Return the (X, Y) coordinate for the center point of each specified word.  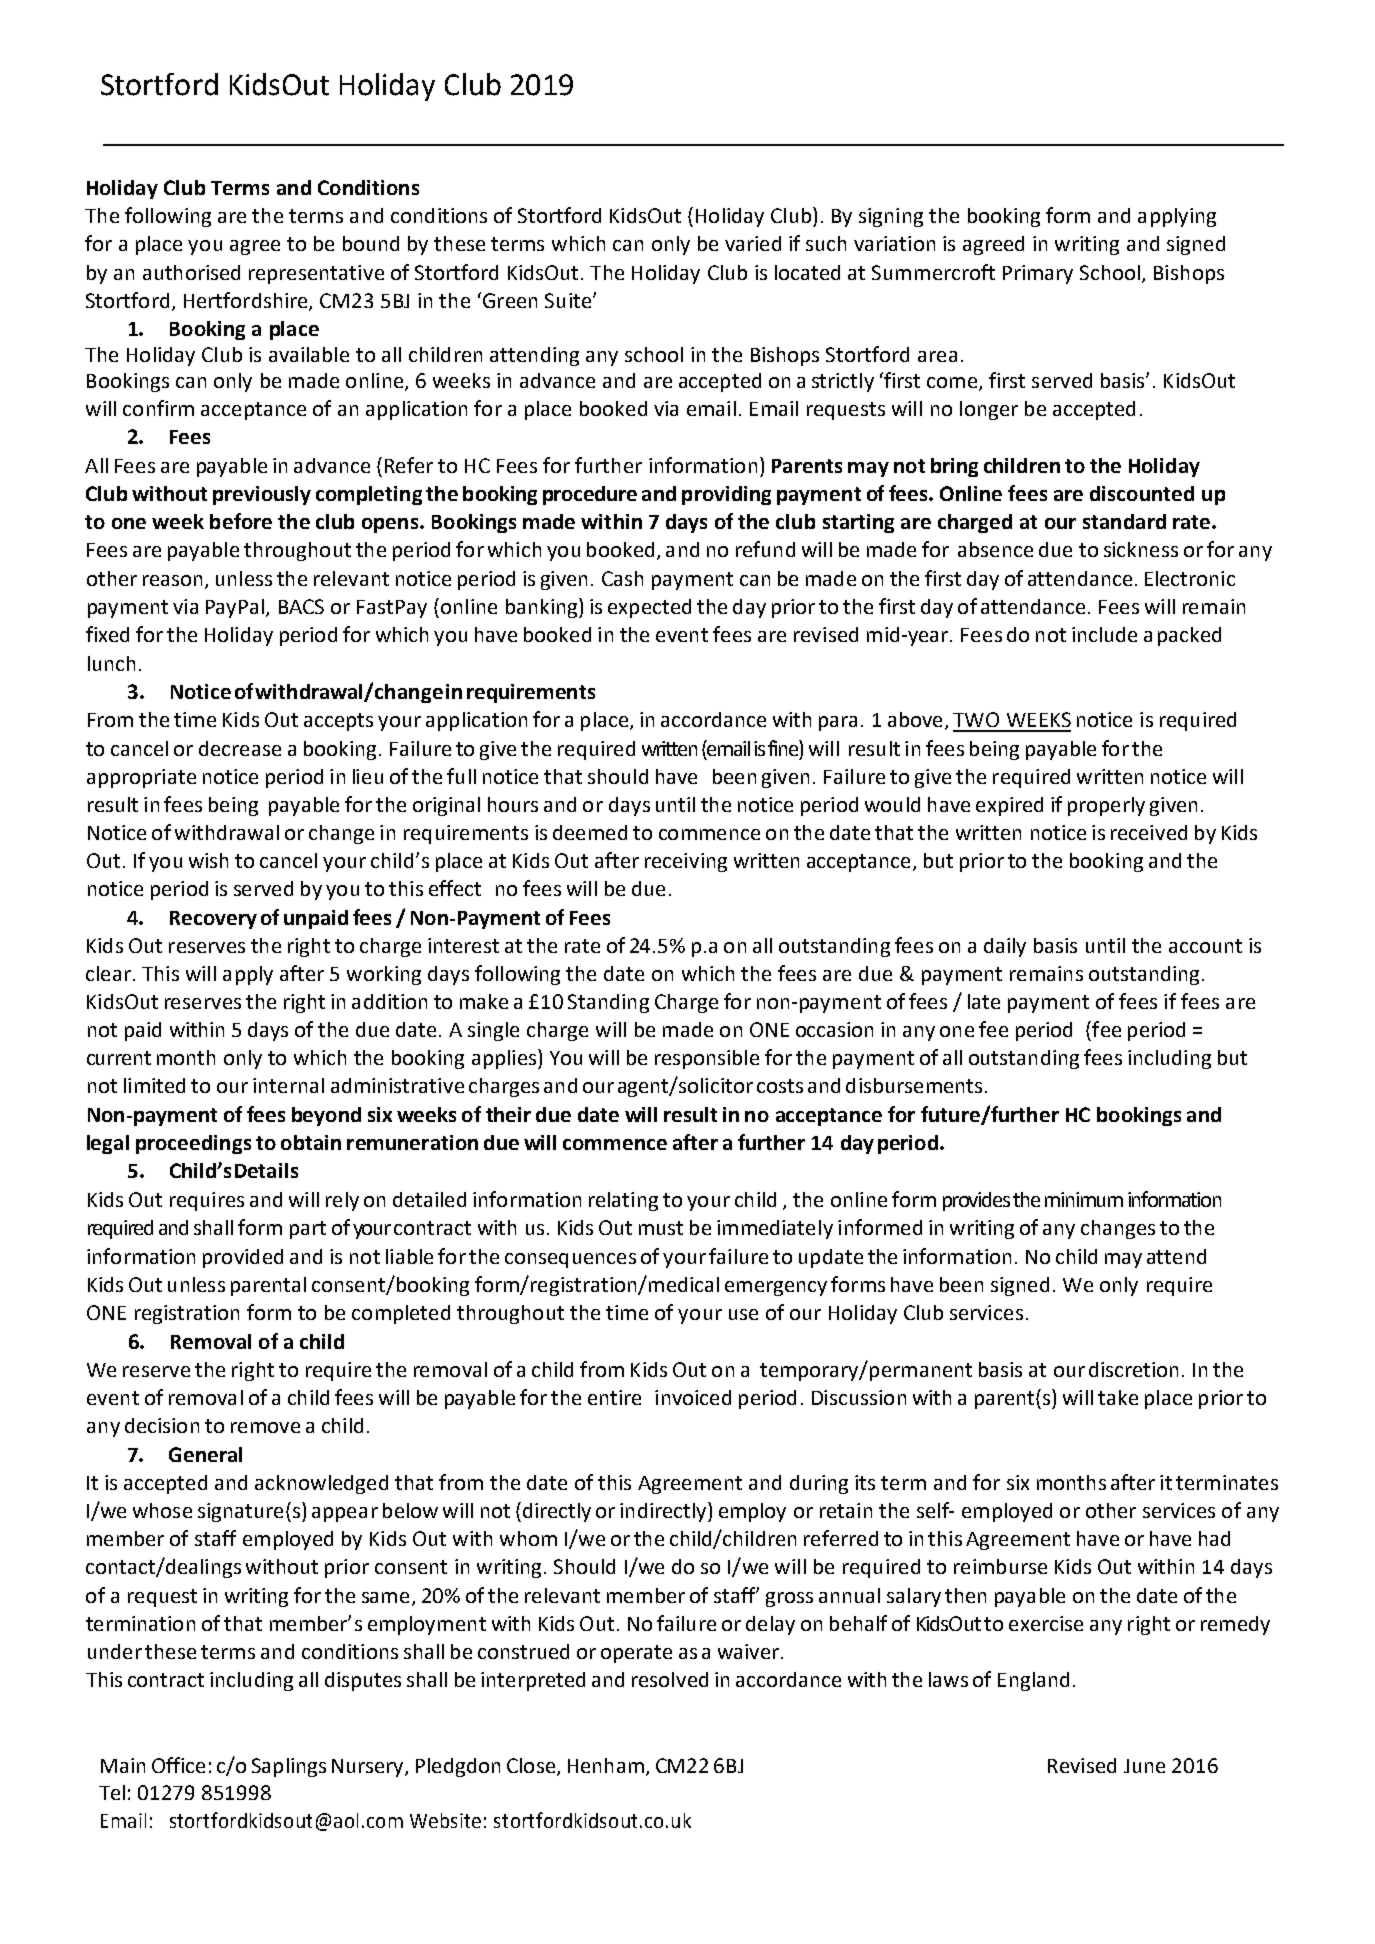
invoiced (693, 1397)
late (984, 1001)
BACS (301, 606)
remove (265, 1427)
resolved (670, 1679)
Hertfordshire (247, 301)
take (1118, 1397)
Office (178, 1765)
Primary (1038, 274)
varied (753, 243)
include (1104, 634)
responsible (707, 1059)
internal (288, 1085)
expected (649, 608)
